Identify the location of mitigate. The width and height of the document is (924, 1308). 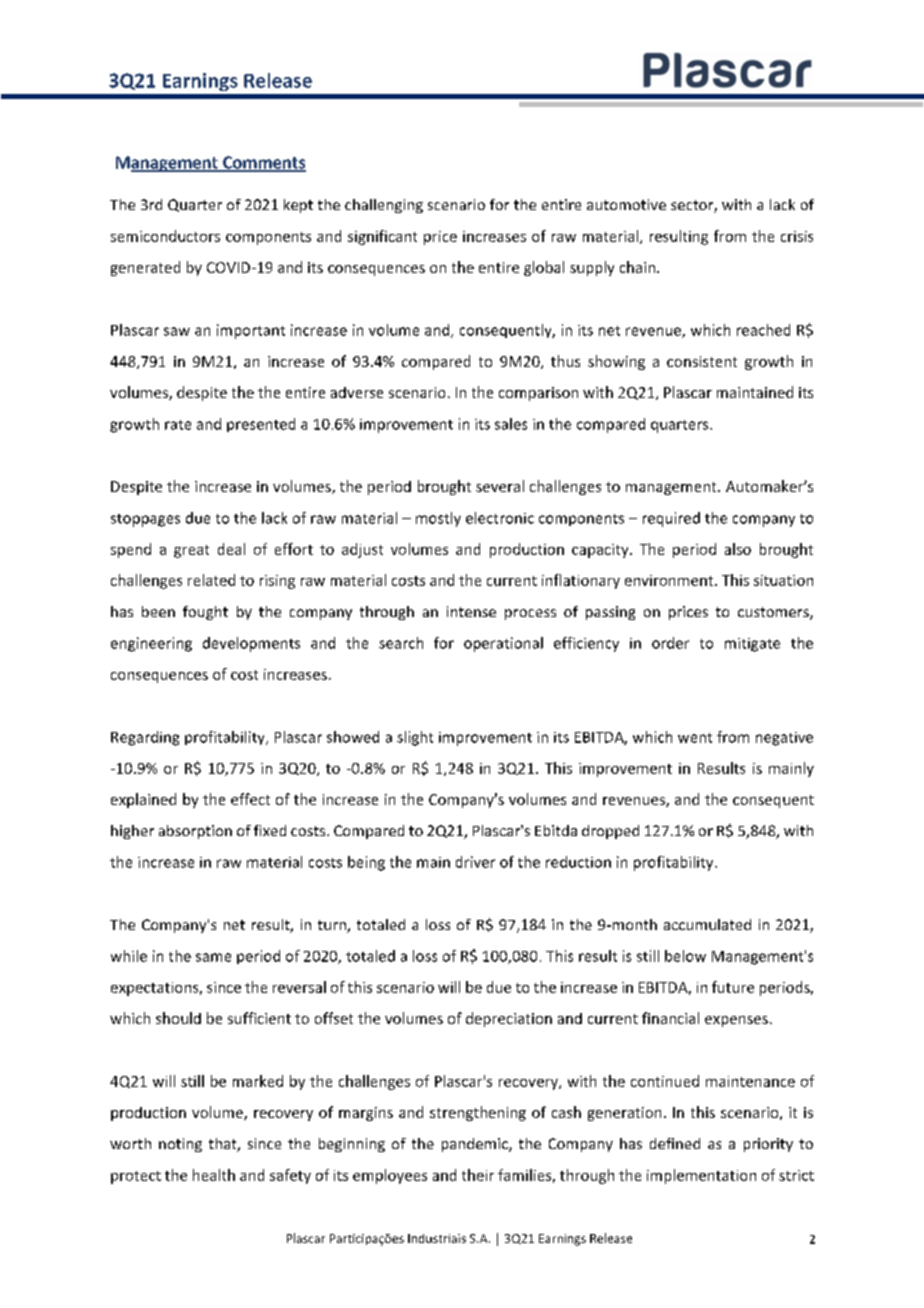
(752, 645).
